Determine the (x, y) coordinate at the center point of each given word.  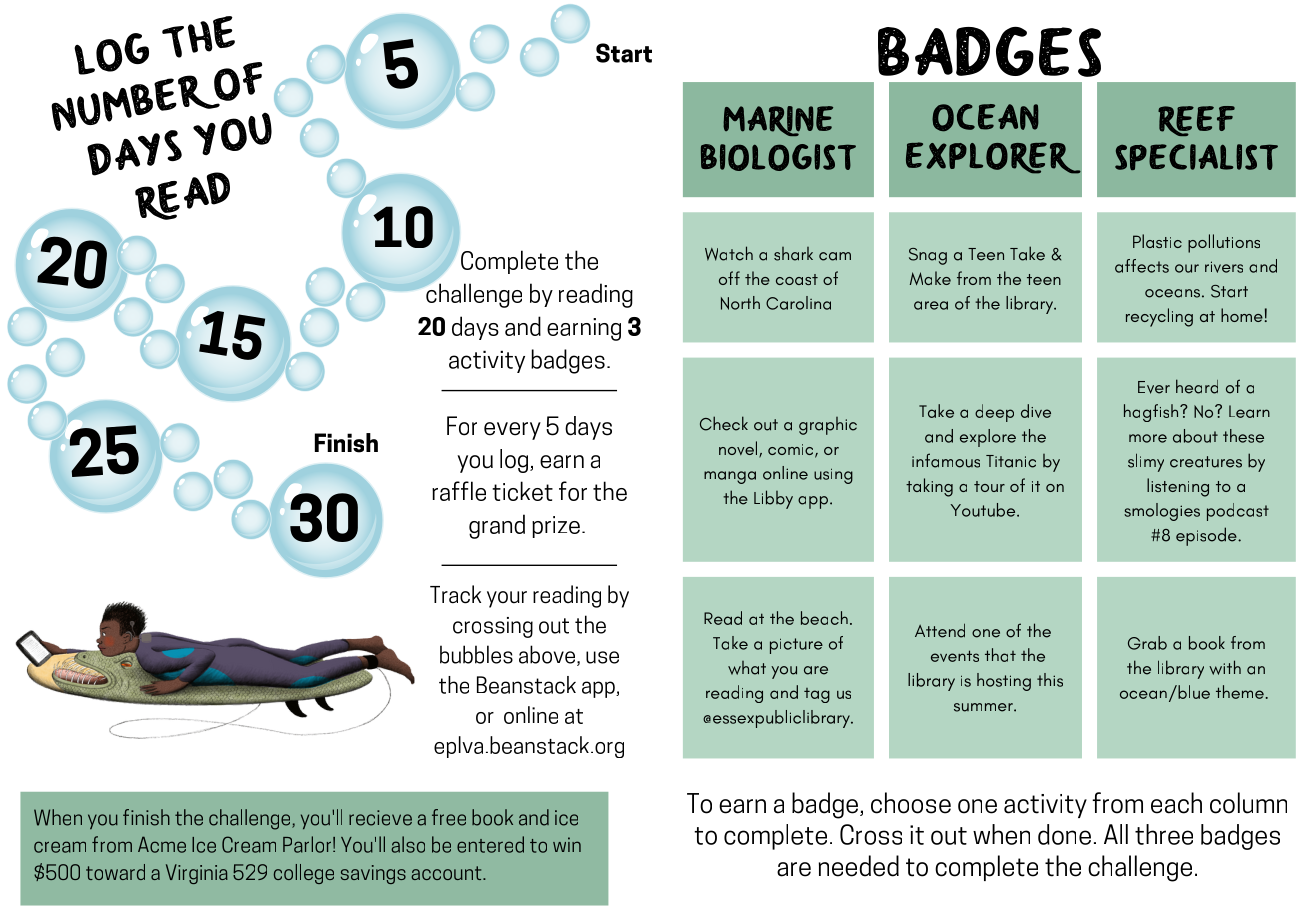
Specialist (1196, 157)
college (304, 874)
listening (1178, 487)
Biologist (778, 157)
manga (730, 477)
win (567, 844)
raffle (459, 491)
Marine (778, 121)
